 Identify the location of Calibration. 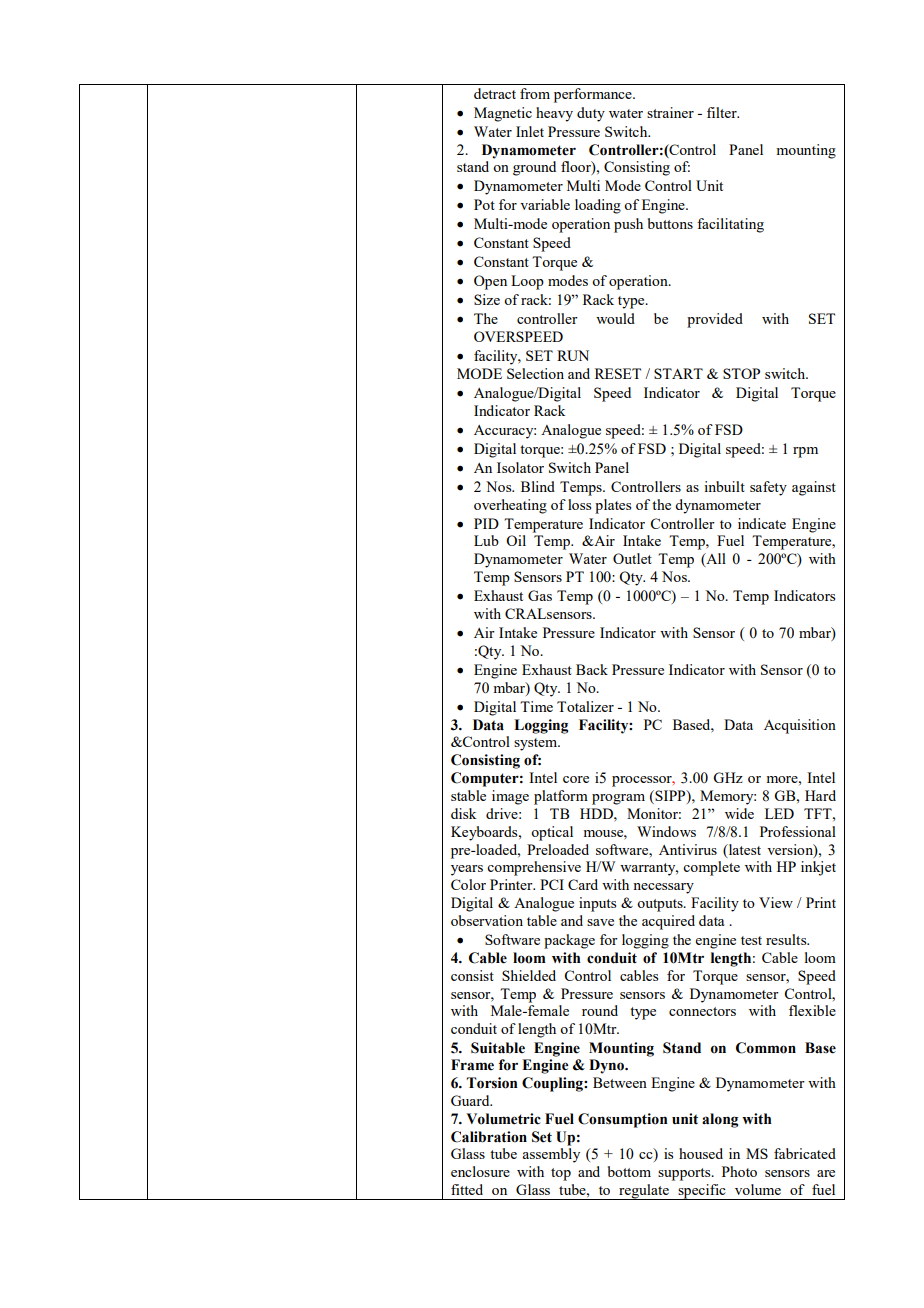
(489, 1137).
